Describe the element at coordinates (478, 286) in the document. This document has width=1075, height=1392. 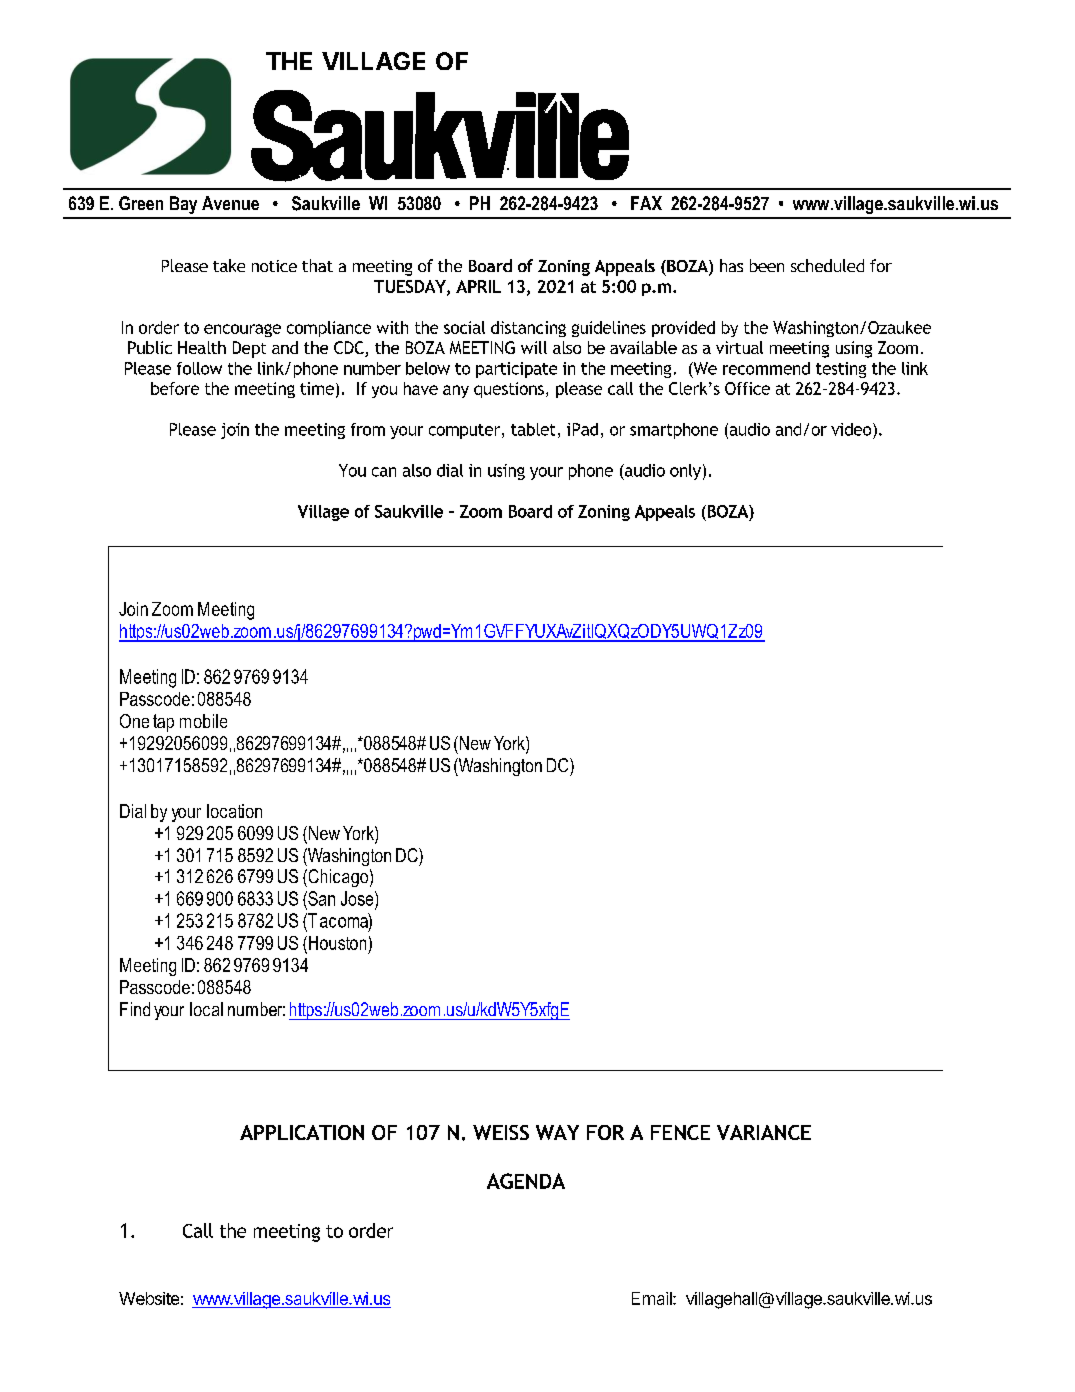
I see `APRIL` at that location.
